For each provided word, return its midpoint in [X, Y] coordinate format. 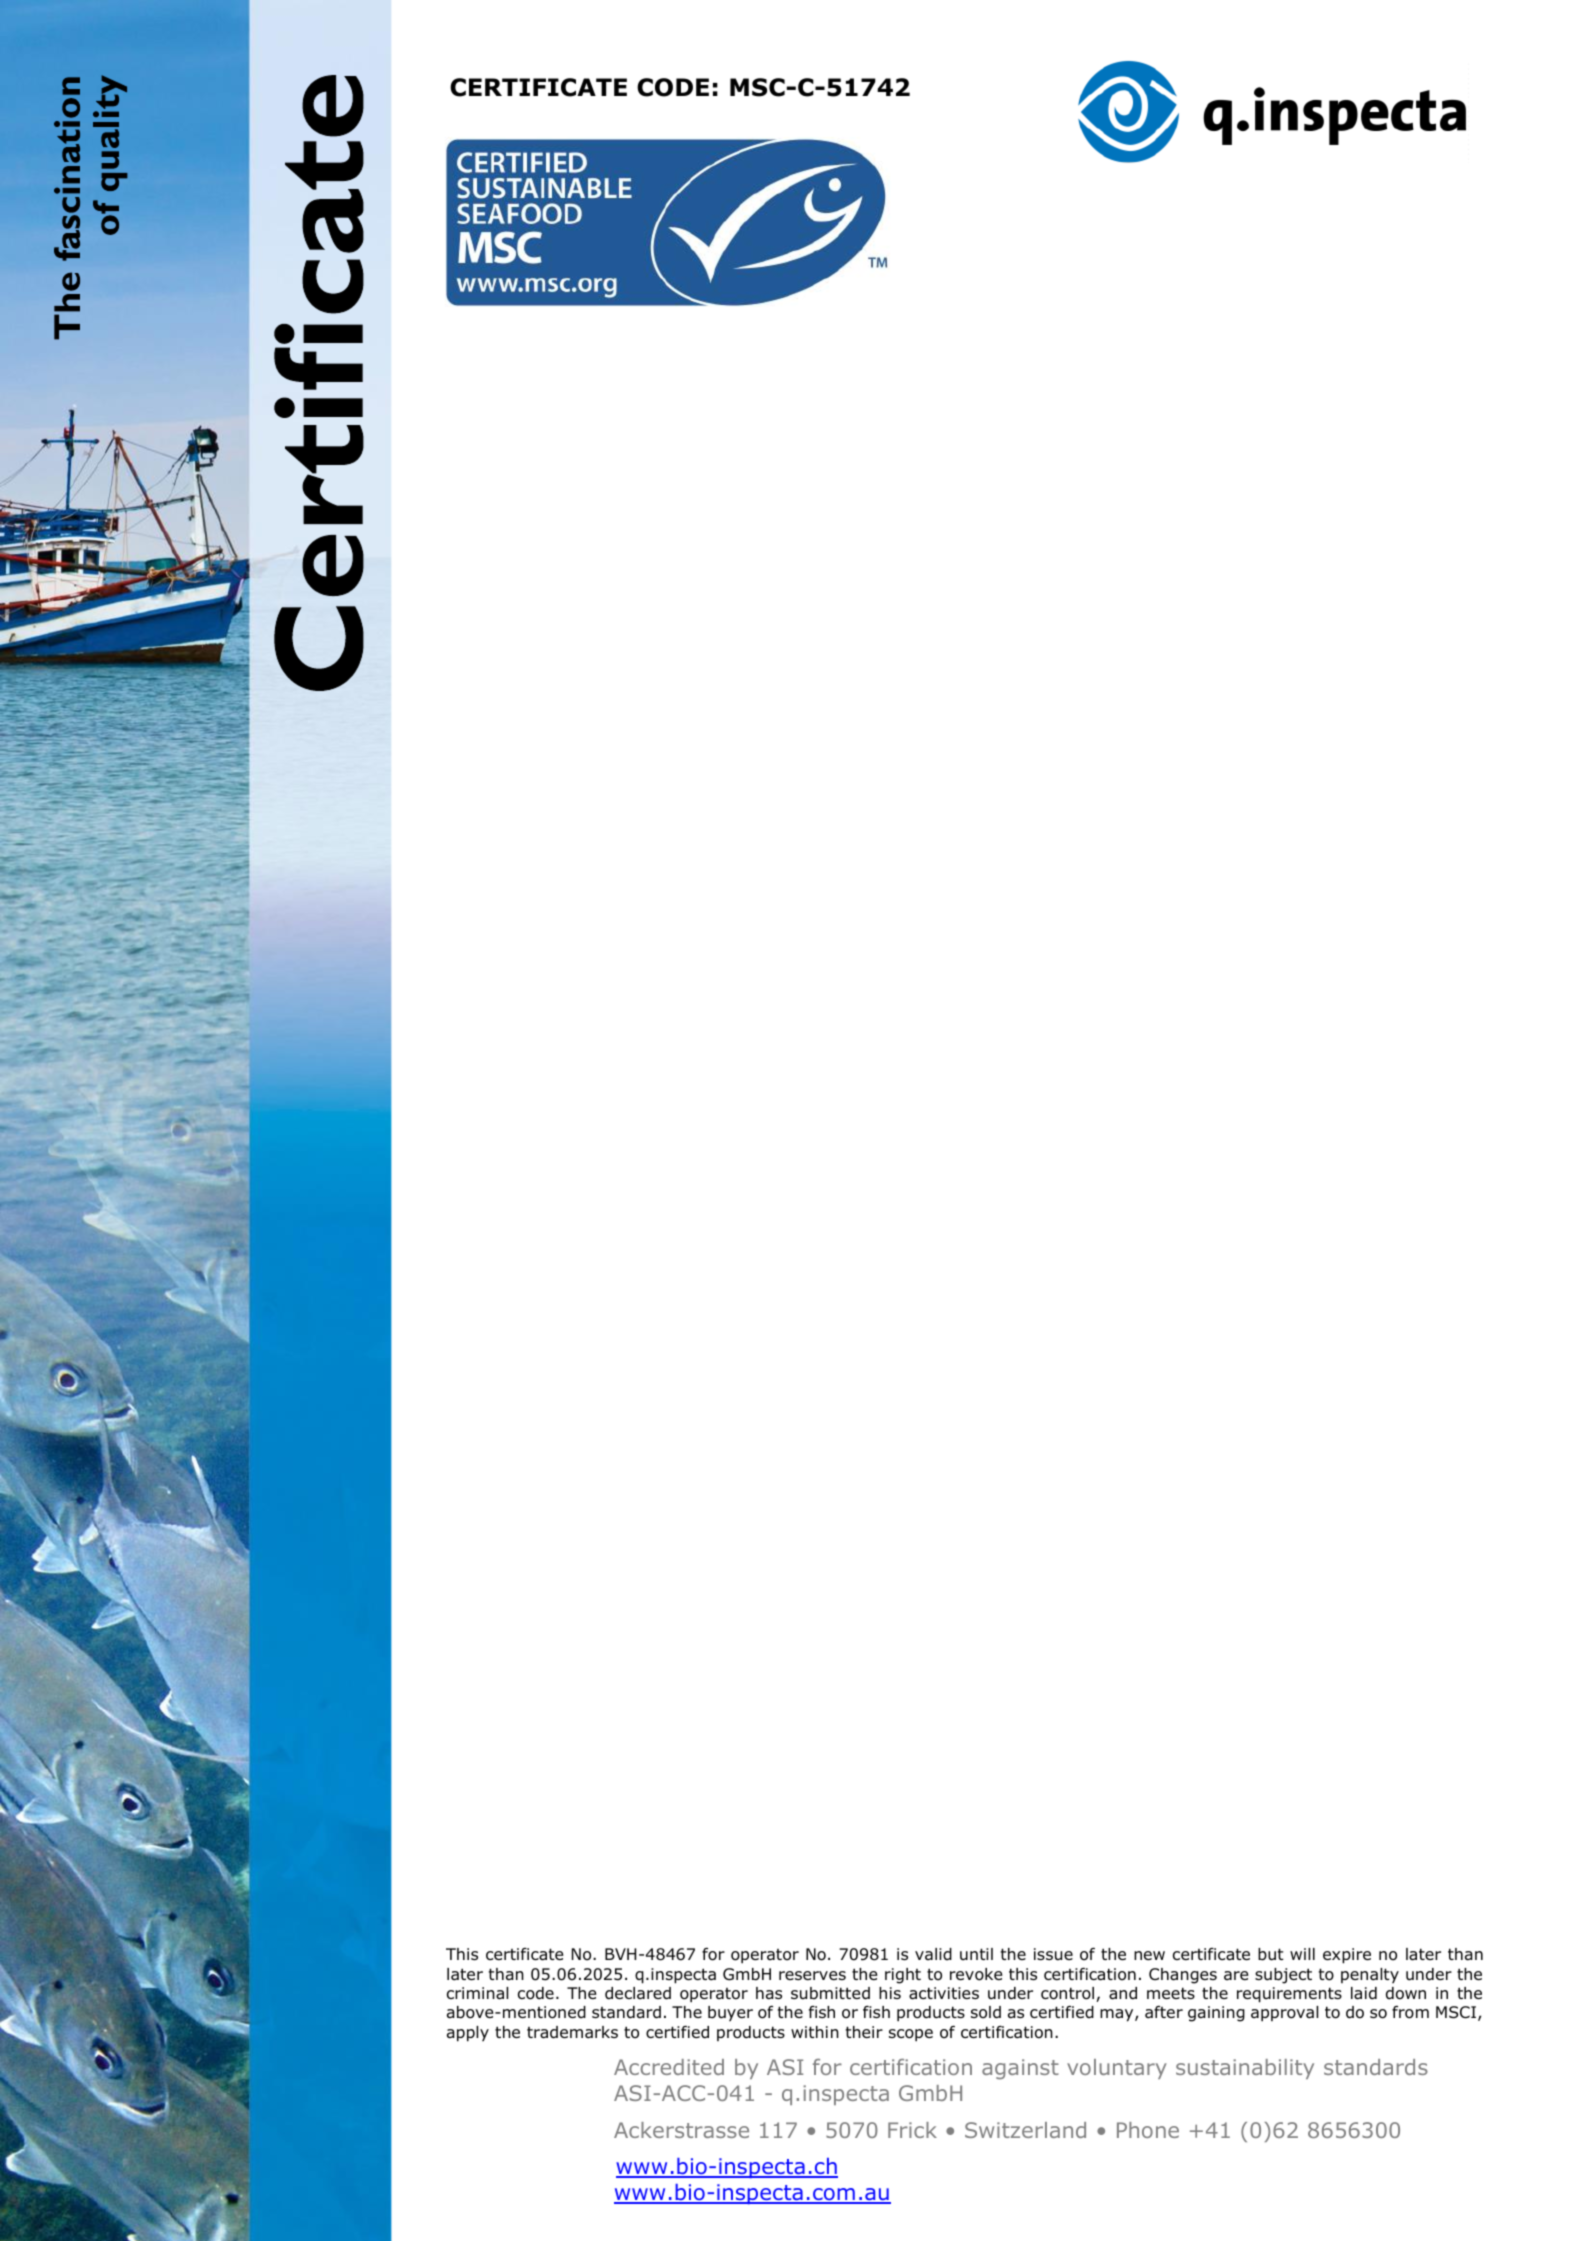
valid [933, 1954]
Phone [1148, 2130]
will [1302, 1954]
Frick [912, 2130]
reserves [812, 1975]
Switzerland [1025, 2130]
